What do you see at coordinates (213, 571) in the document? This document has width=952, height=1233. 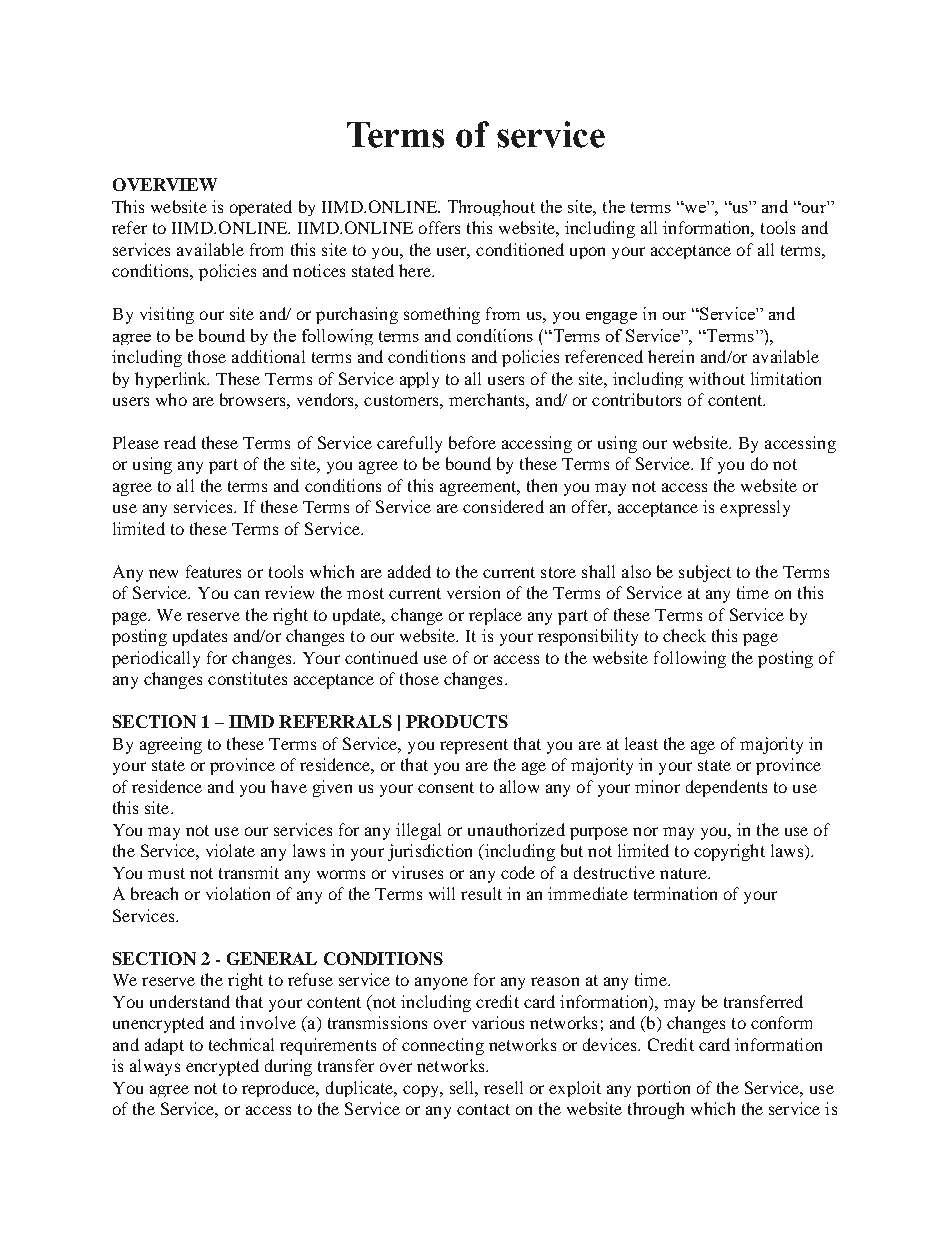 I see `features` at bounding box center [213, 571].
